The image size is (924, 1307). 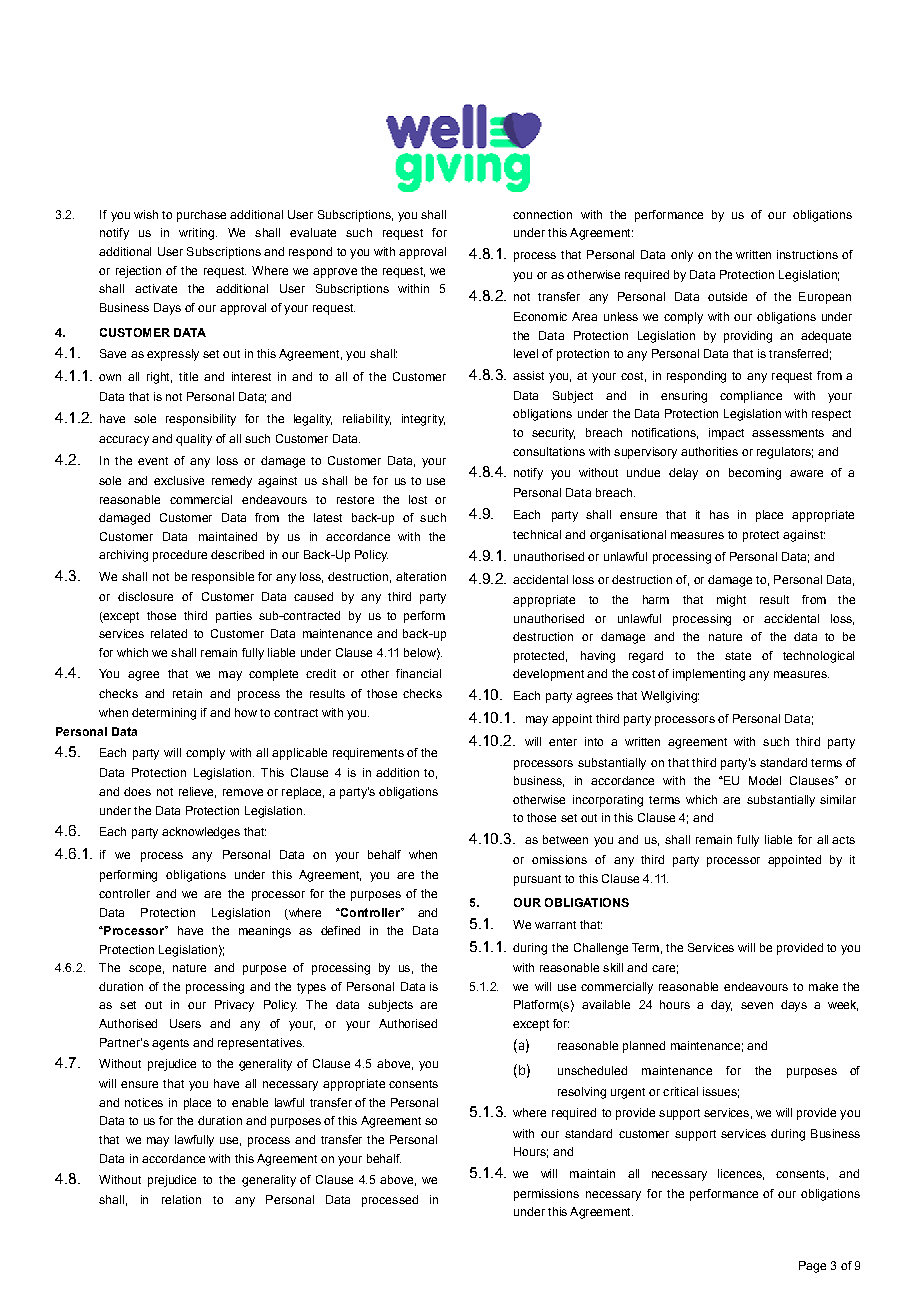 I want to click on relation, so click(x=181, y=1199).
